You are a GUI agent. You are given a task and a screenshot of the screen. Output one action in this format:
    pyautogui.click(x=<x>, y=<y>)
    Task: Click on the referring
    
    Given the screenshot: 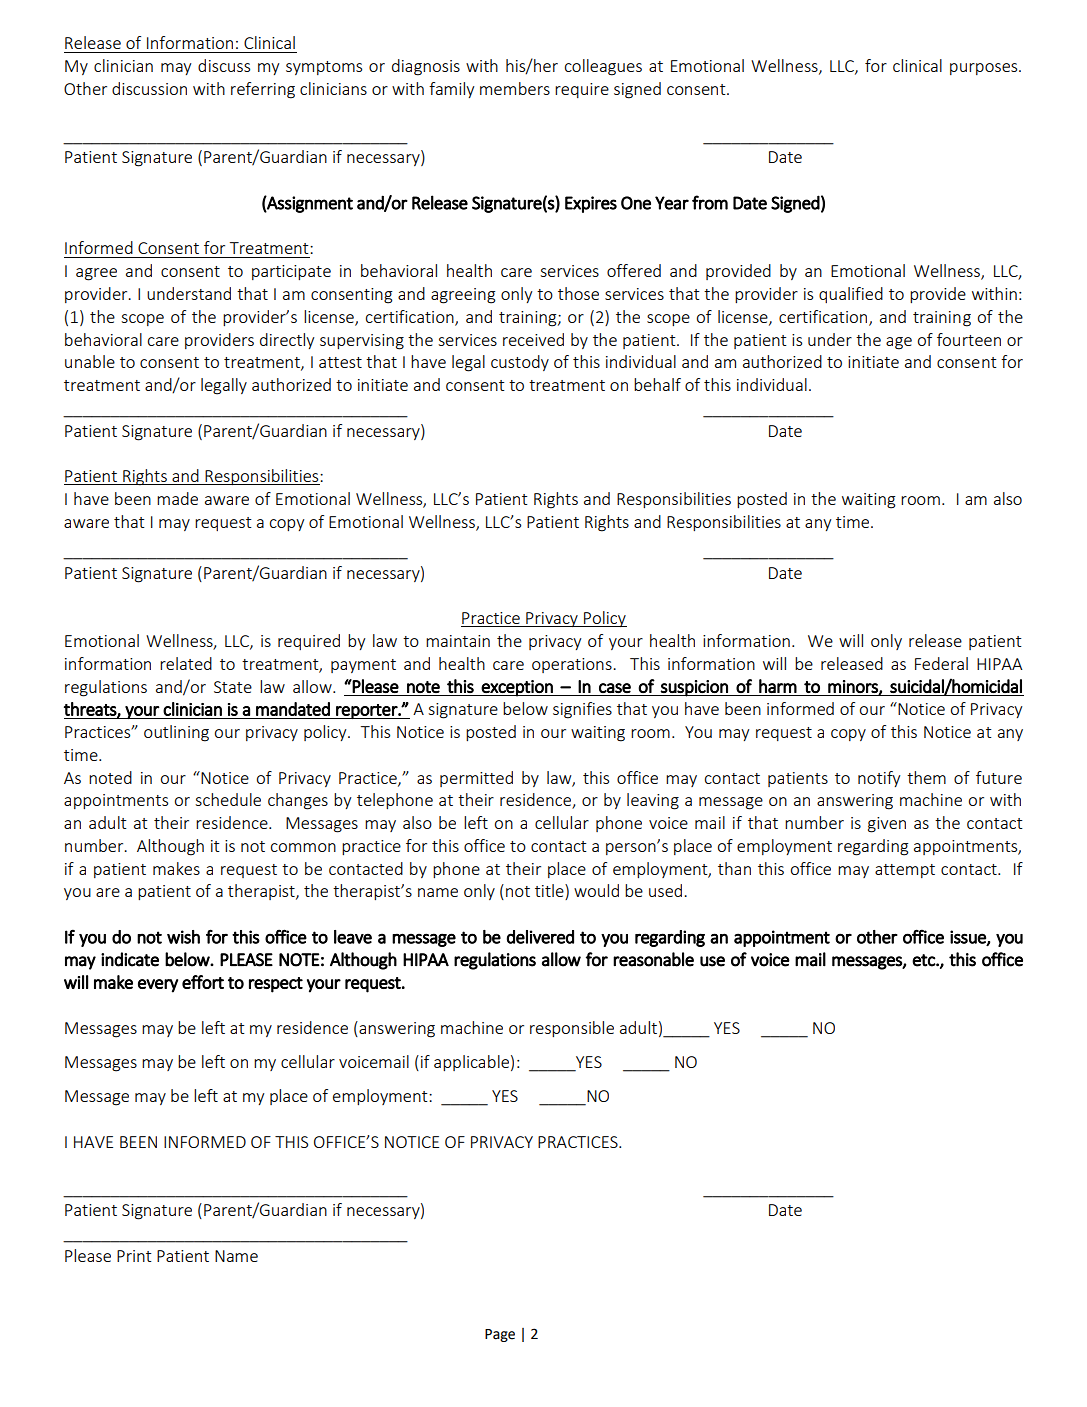 What is the action you would take?
    pyautogui.click(x=263, y=90)
